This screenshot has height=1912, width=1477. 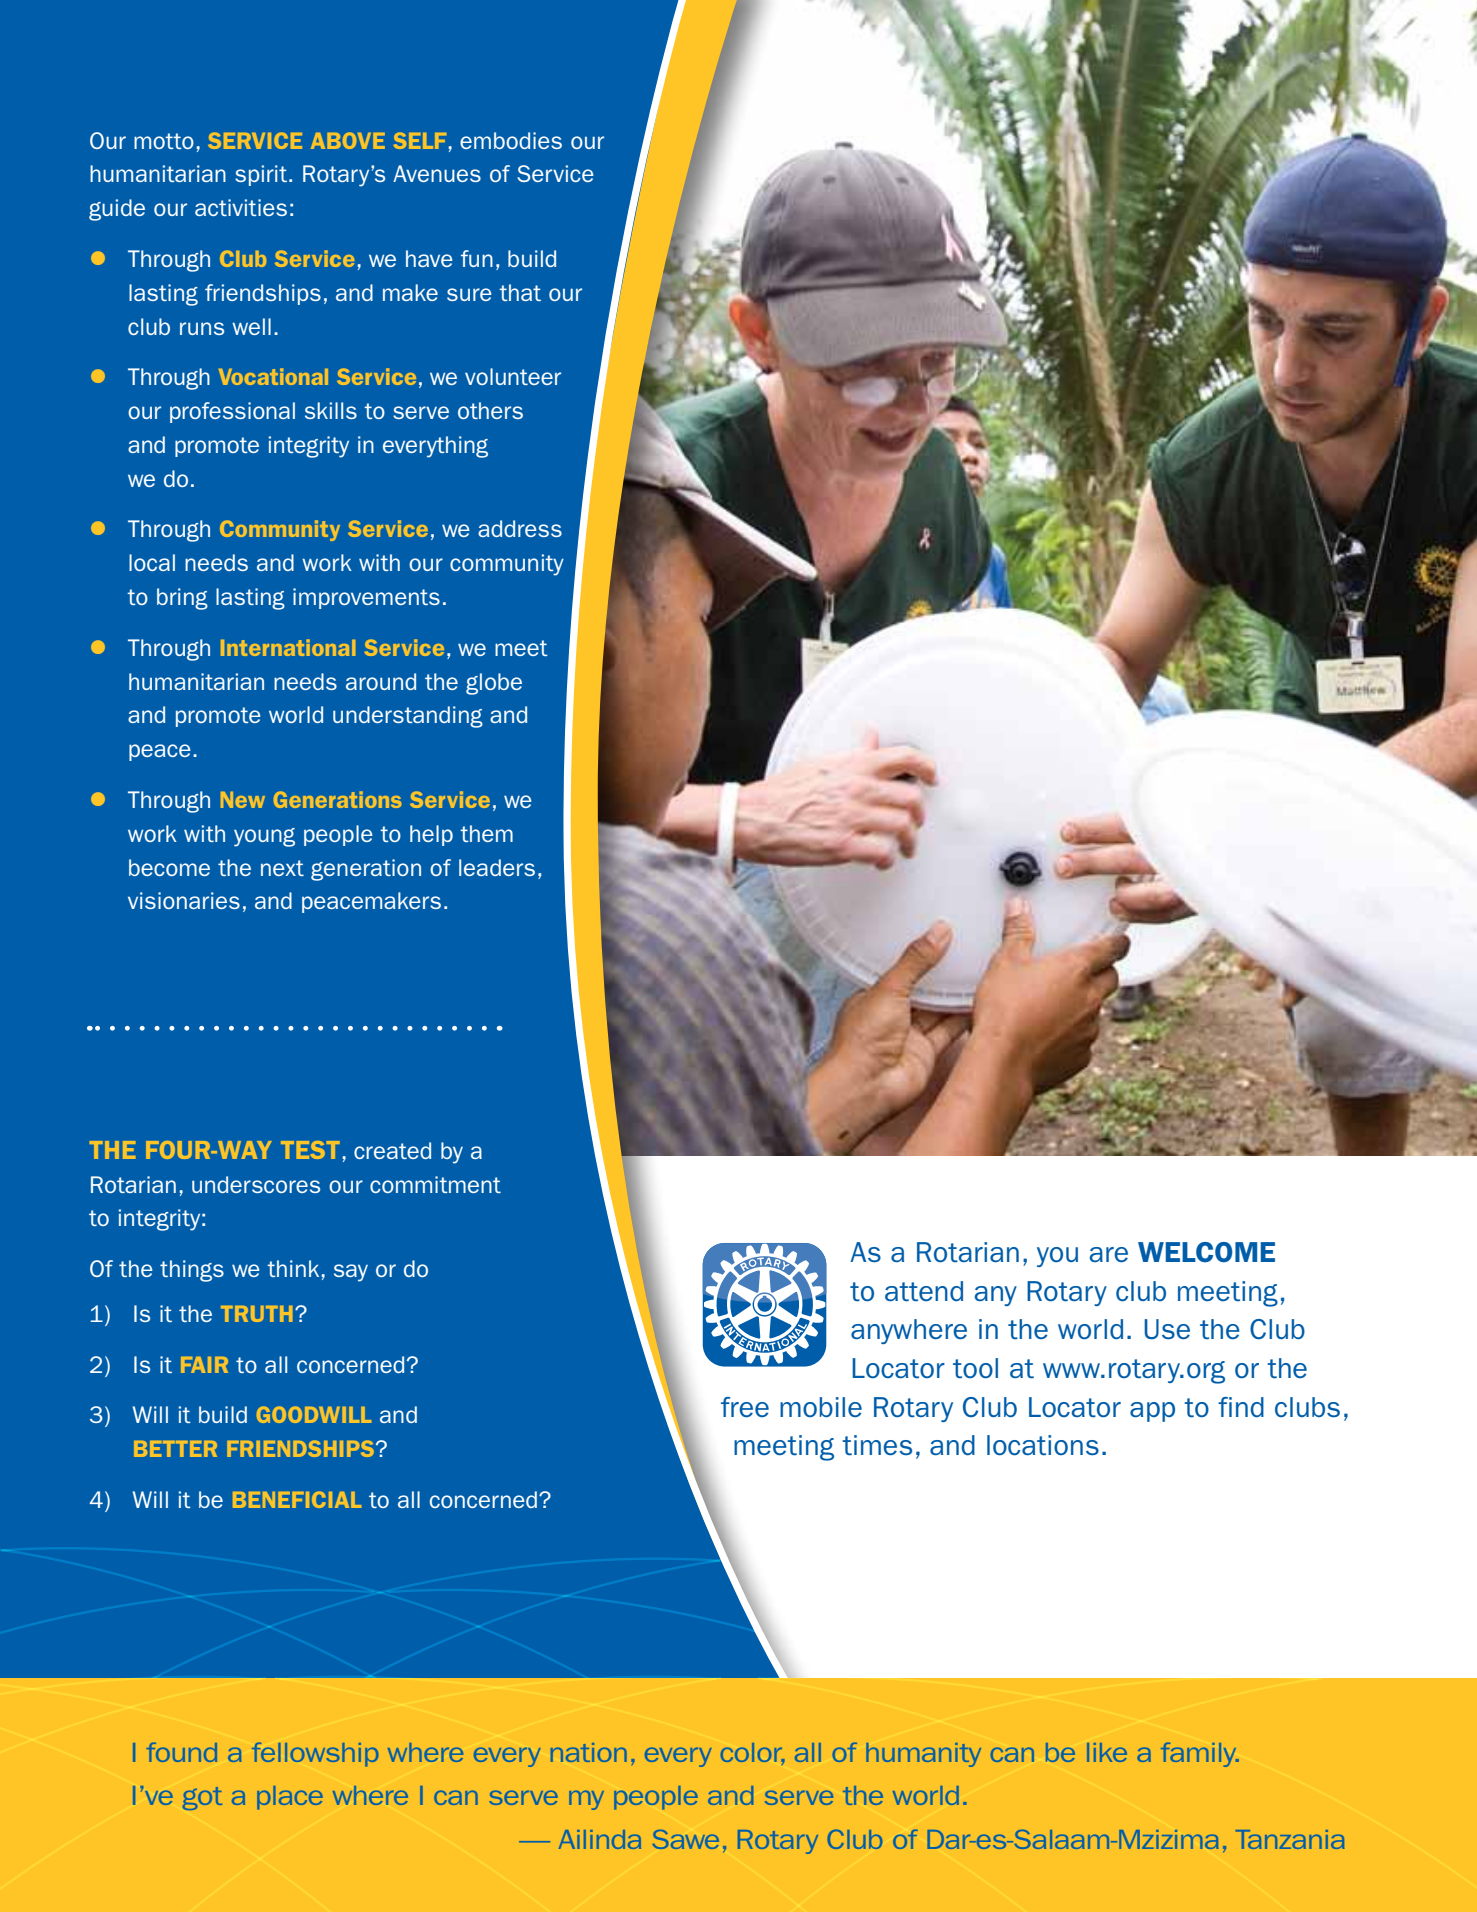 I want to click on visionaries, so click(x=184, y=900).
